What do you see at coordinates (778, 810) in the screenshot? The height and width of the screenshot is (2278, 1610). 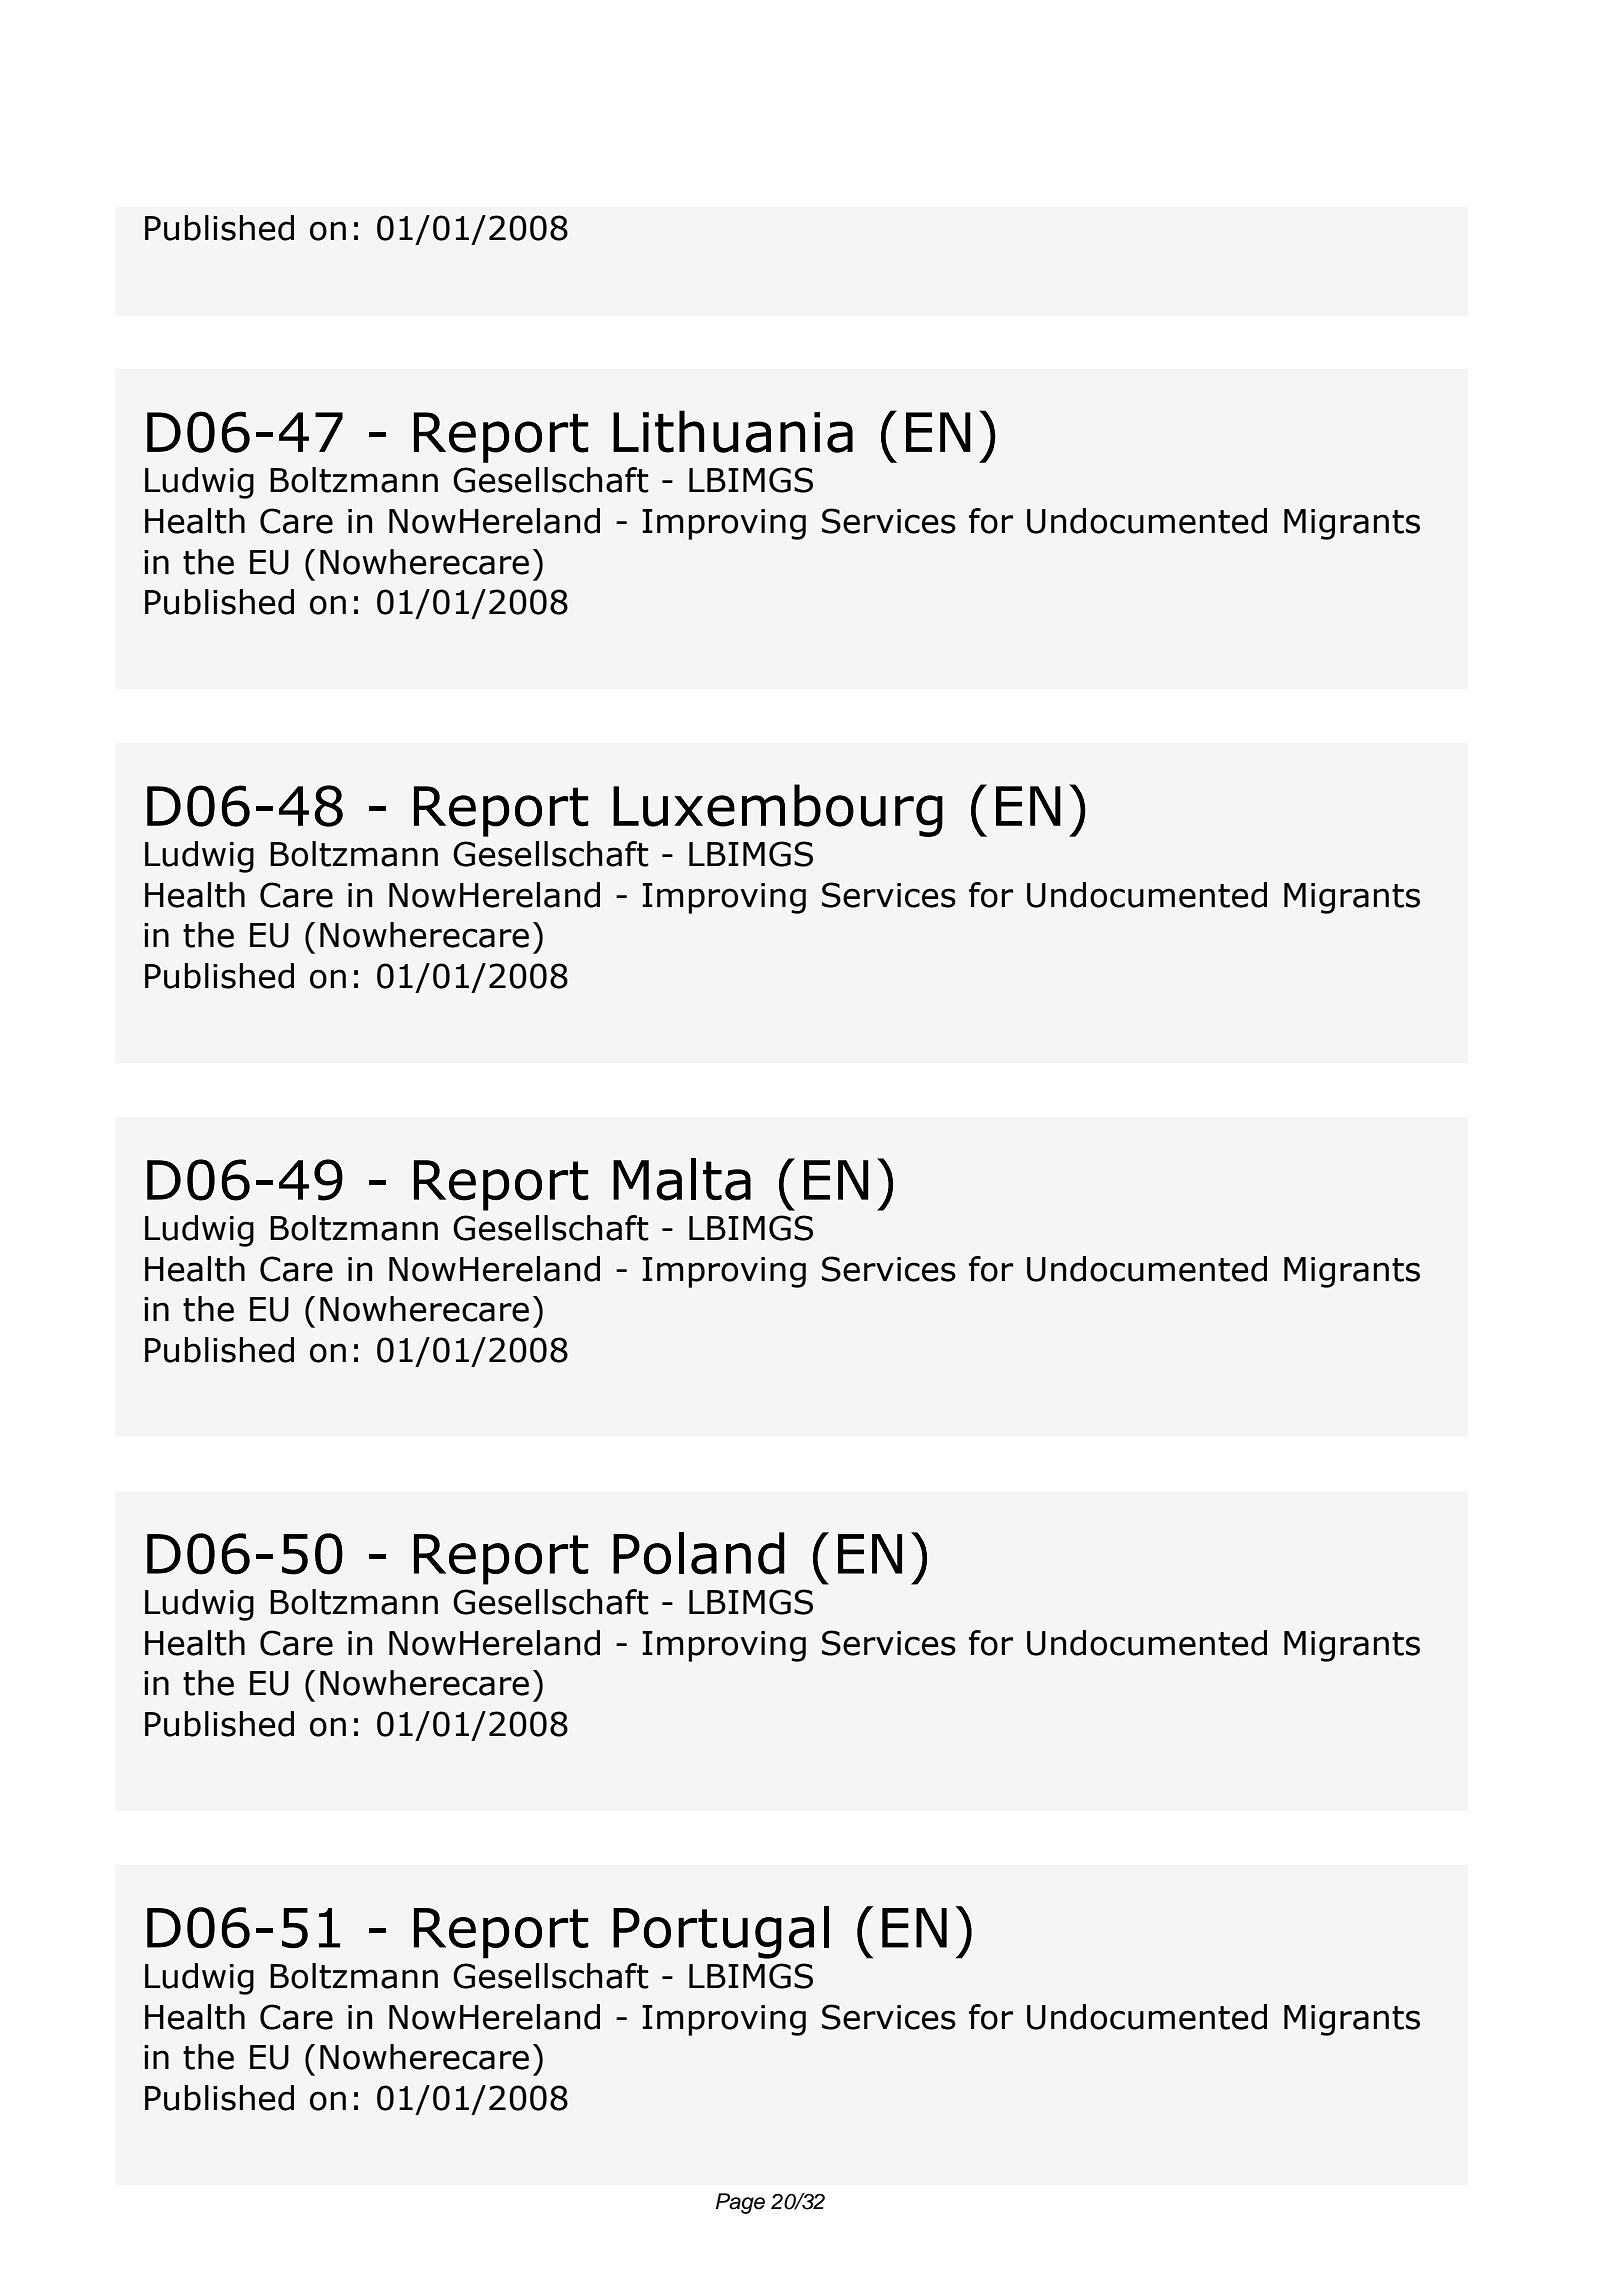 I see `Luxembourg` at bounding box center [778, 810].
